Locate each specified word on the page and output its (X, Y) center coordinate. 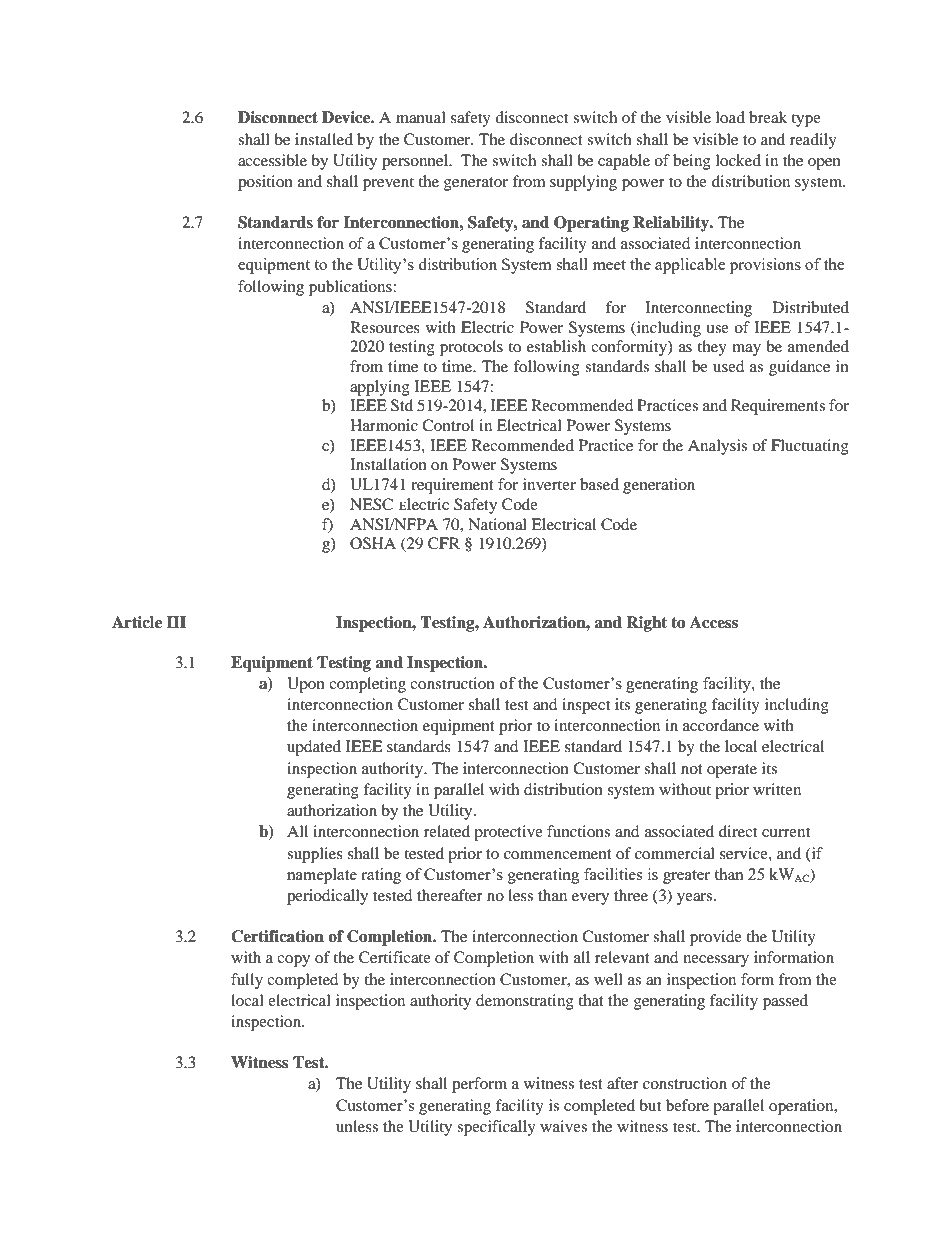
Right (646, 624)
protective (508, 833)
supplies (315, 855)
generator (476, 184)
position (265, 183)
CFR (444, 543)
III (176, 622)
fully (247, 981)
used (728, 366)
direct (738, 831)
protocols (471, 348)
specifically (496, 1128)
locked (738, 160)
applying (380, 388)
